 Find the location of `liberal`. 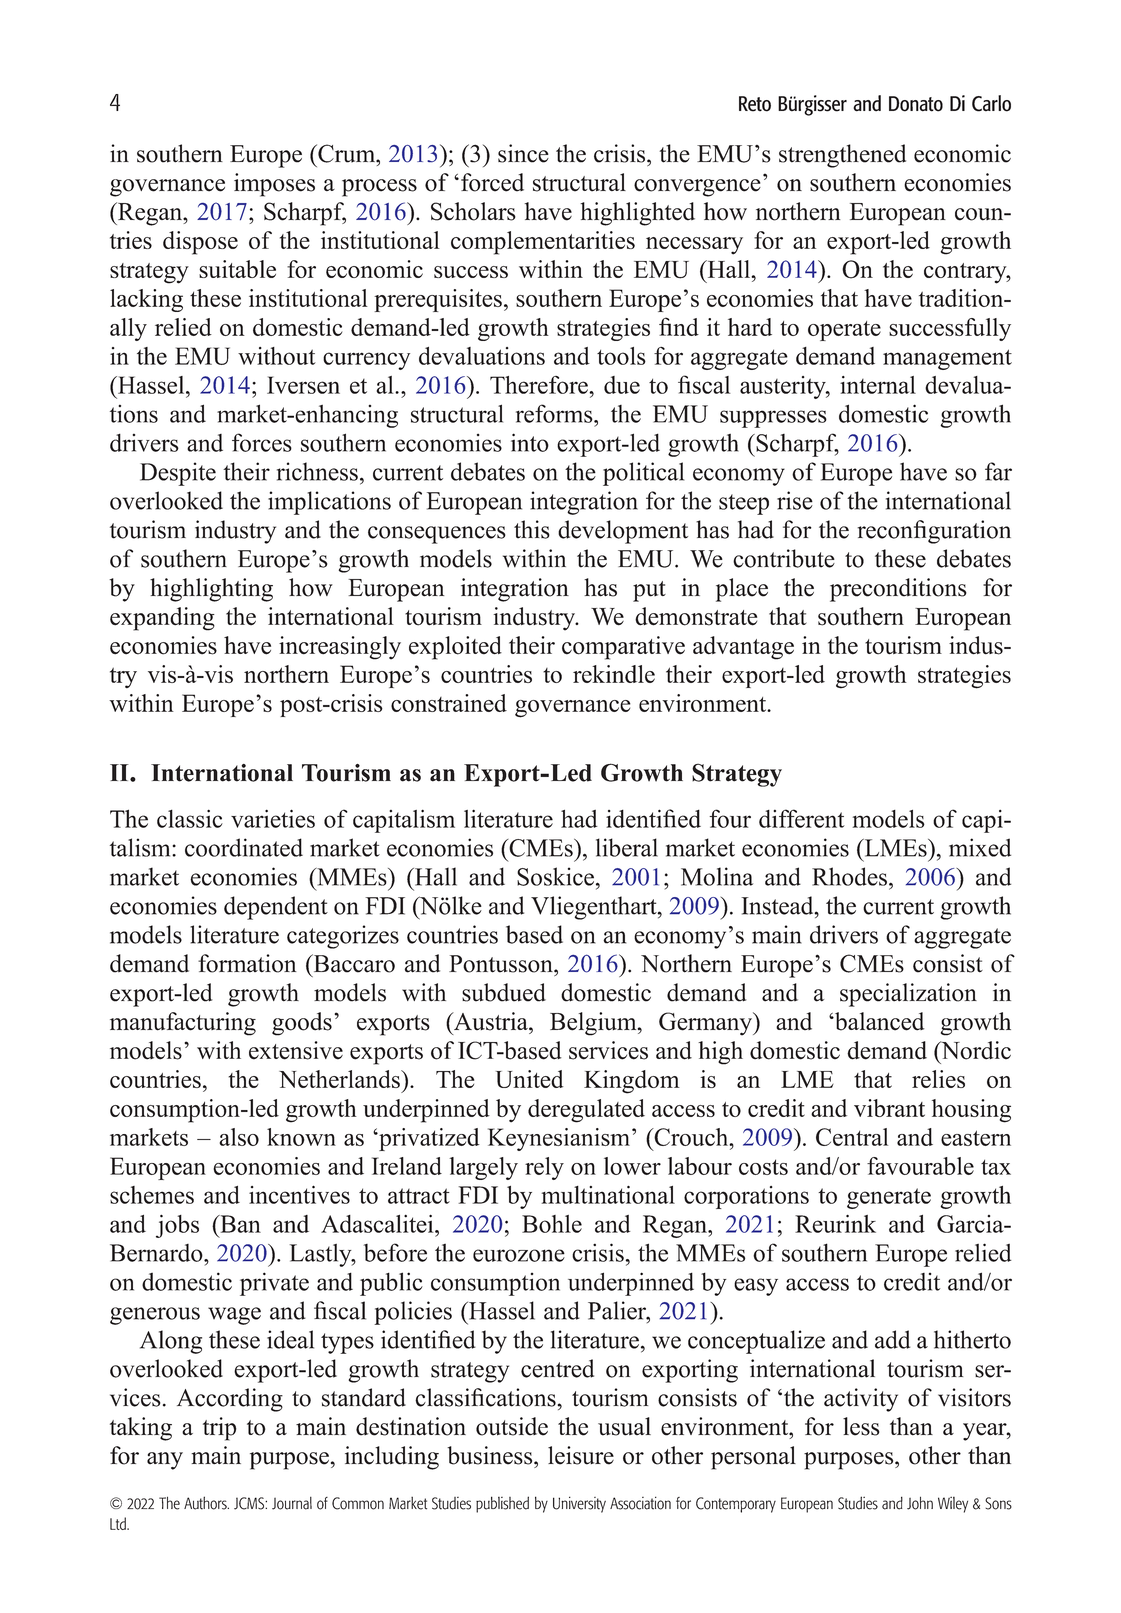

liberal is located at coordinates (627, 847).
